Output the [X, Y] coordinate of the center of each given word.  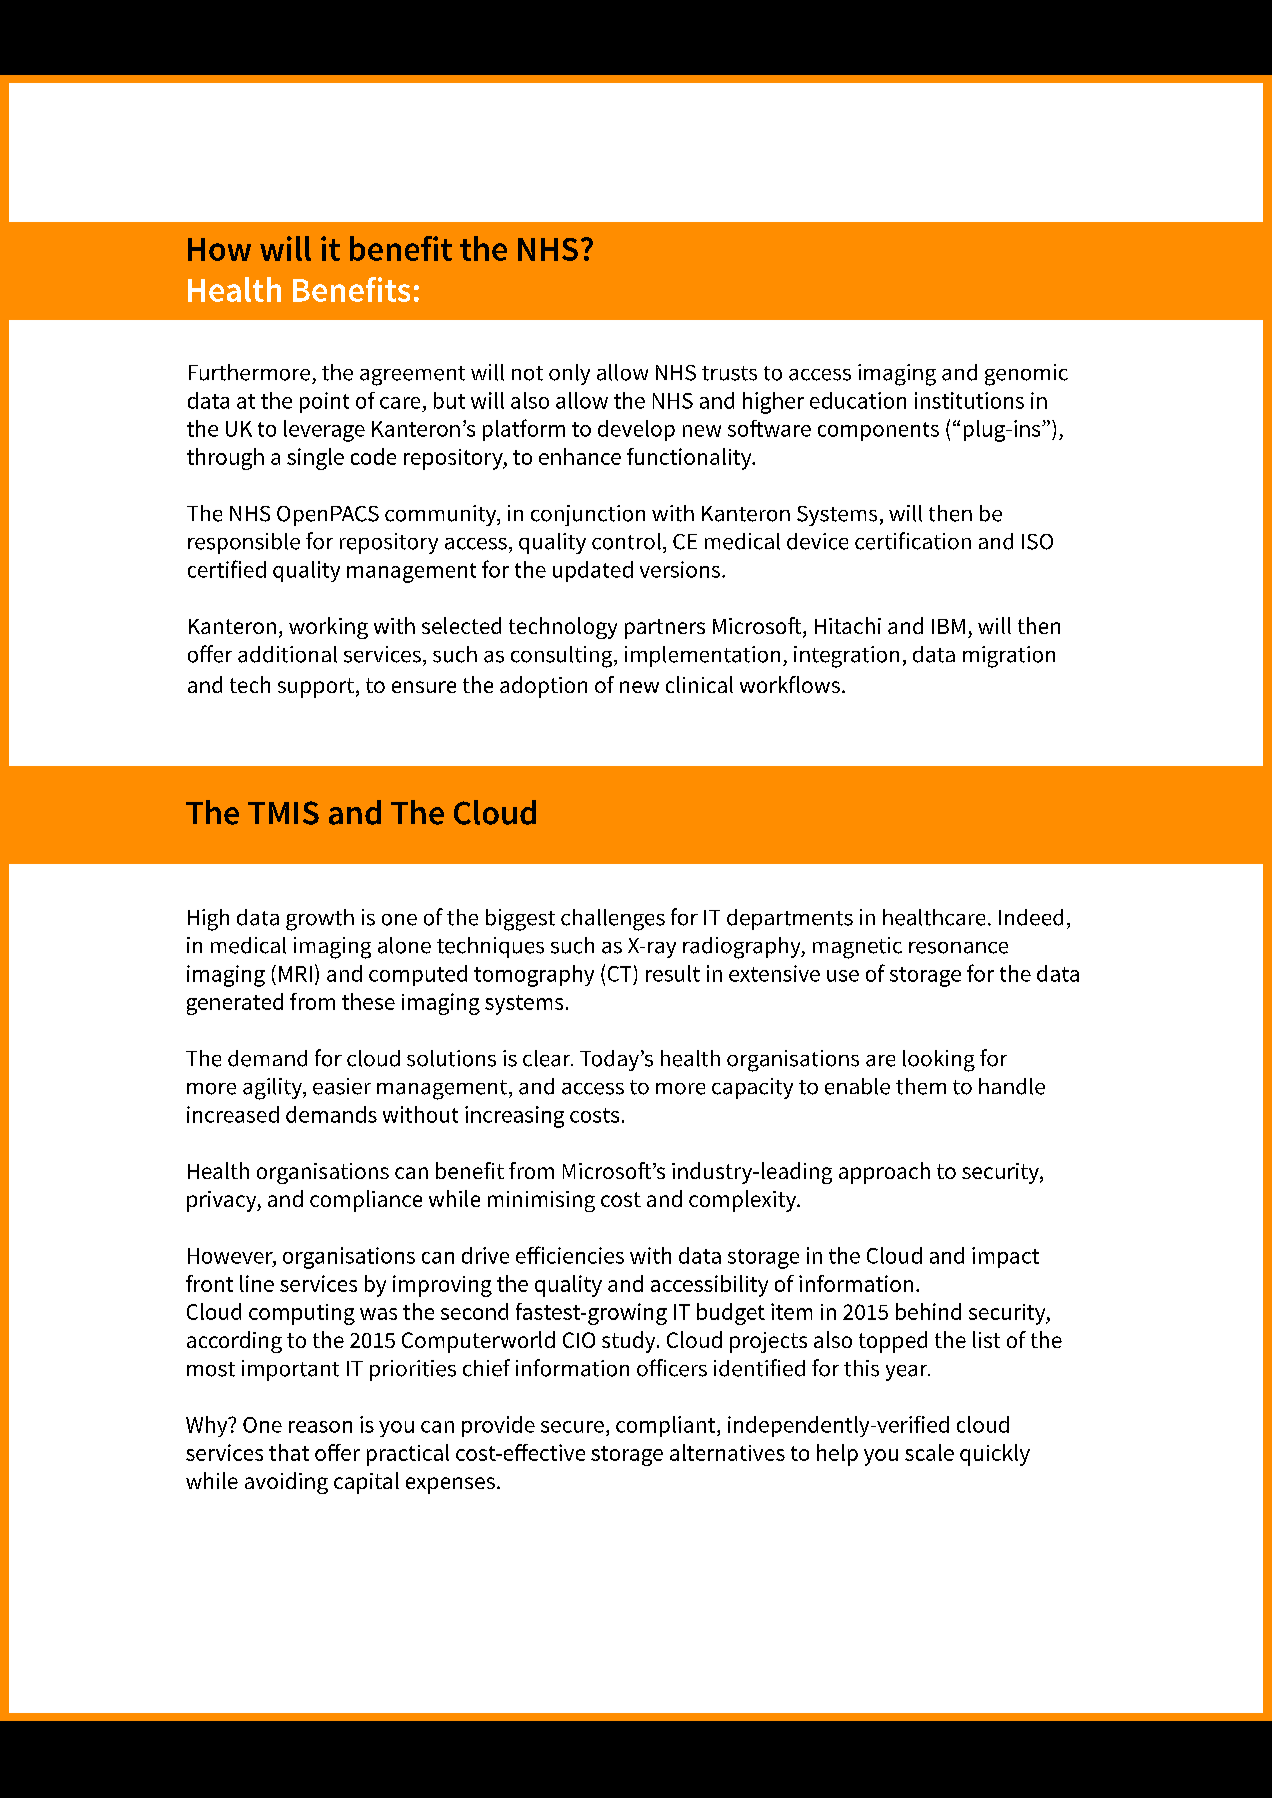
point [324, 402]
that [289, 1452]
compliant [667, 1426]
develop [636, 430]
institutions [969, 400]
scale [929, 1452]
